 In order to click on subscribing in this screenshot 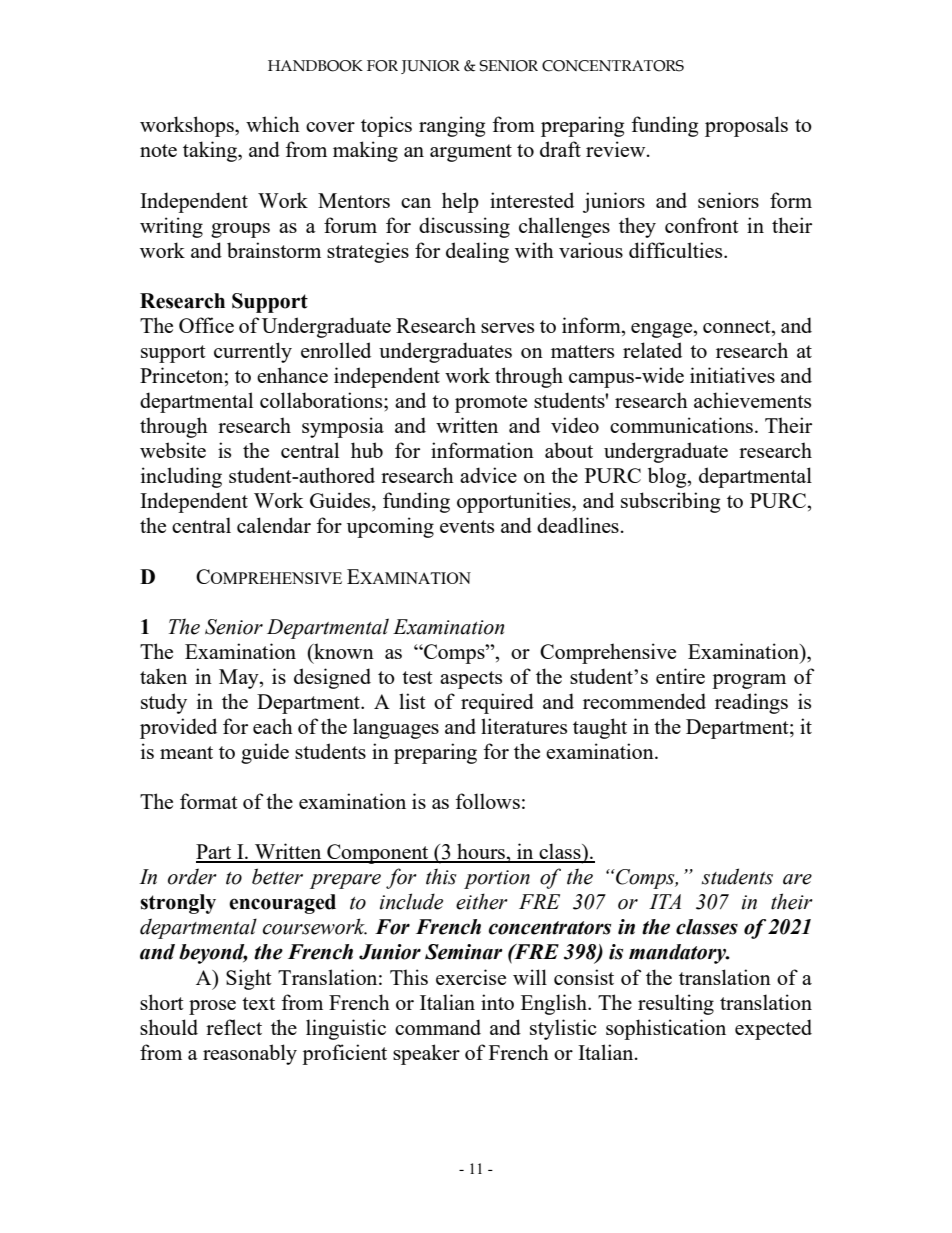, I will do `click(670, 502)`.
